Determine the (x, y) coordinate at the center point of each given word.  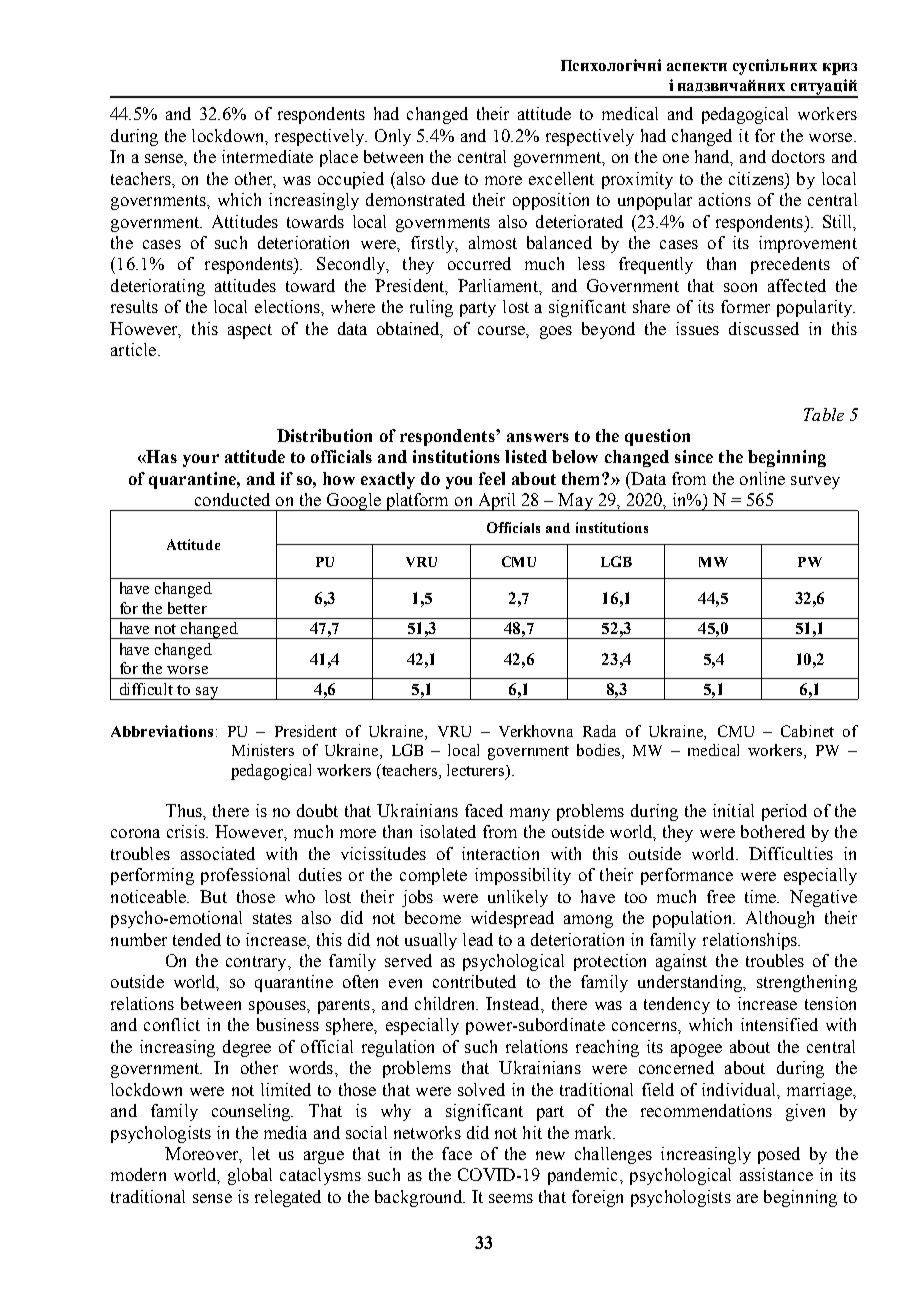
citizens (757, 178)
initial (733, 810)
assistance (776, 1174)
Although (780, 919)
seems (511, 1198)
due (445, 178)
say (207, 693)
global (250, 1176)
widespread (512, 919)
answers (538, 437)
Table (824, 414)
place (339, 158)
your (201, 460)
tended (197, 939)
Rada (599, 731)
